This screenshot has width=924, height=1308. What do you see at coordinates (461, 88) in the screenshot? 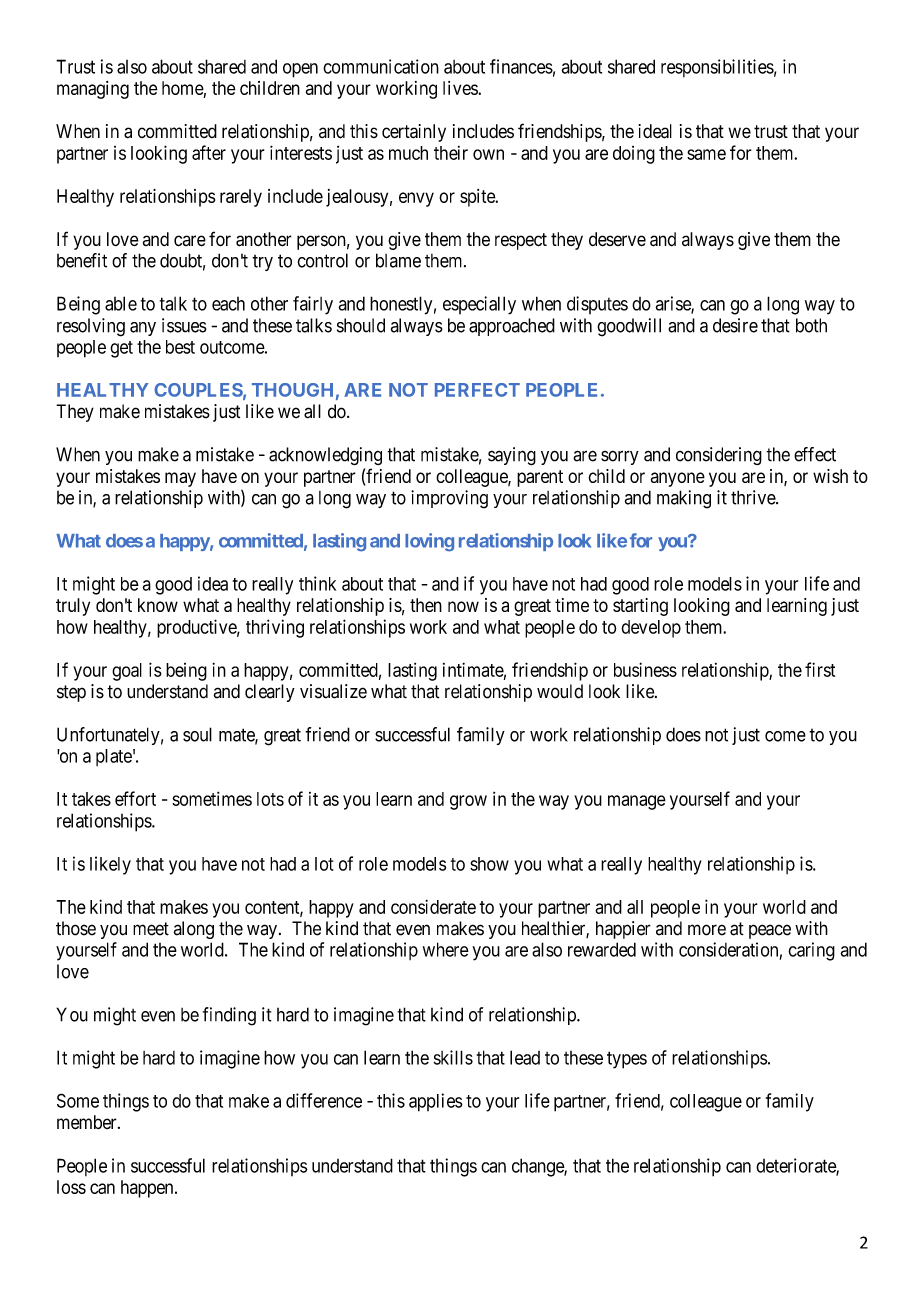
I see `lives` at bounding box center [461, 88].
